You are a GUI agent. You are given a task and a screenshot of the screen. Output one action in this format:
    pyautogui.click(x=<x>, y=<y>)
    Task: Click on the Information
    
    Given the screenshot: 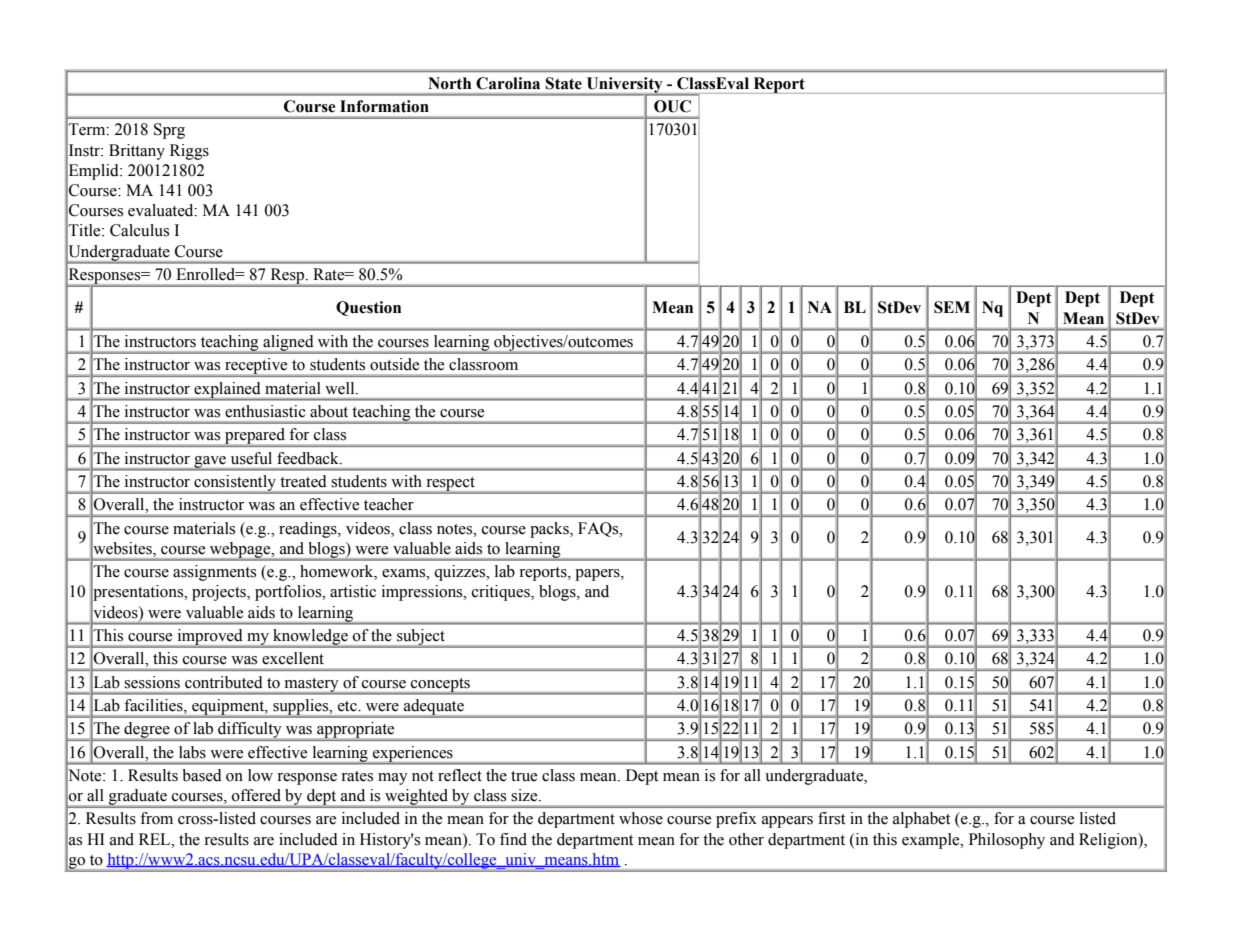 What is the action you would take?
    pyautogui.click(x=384, y=106)
